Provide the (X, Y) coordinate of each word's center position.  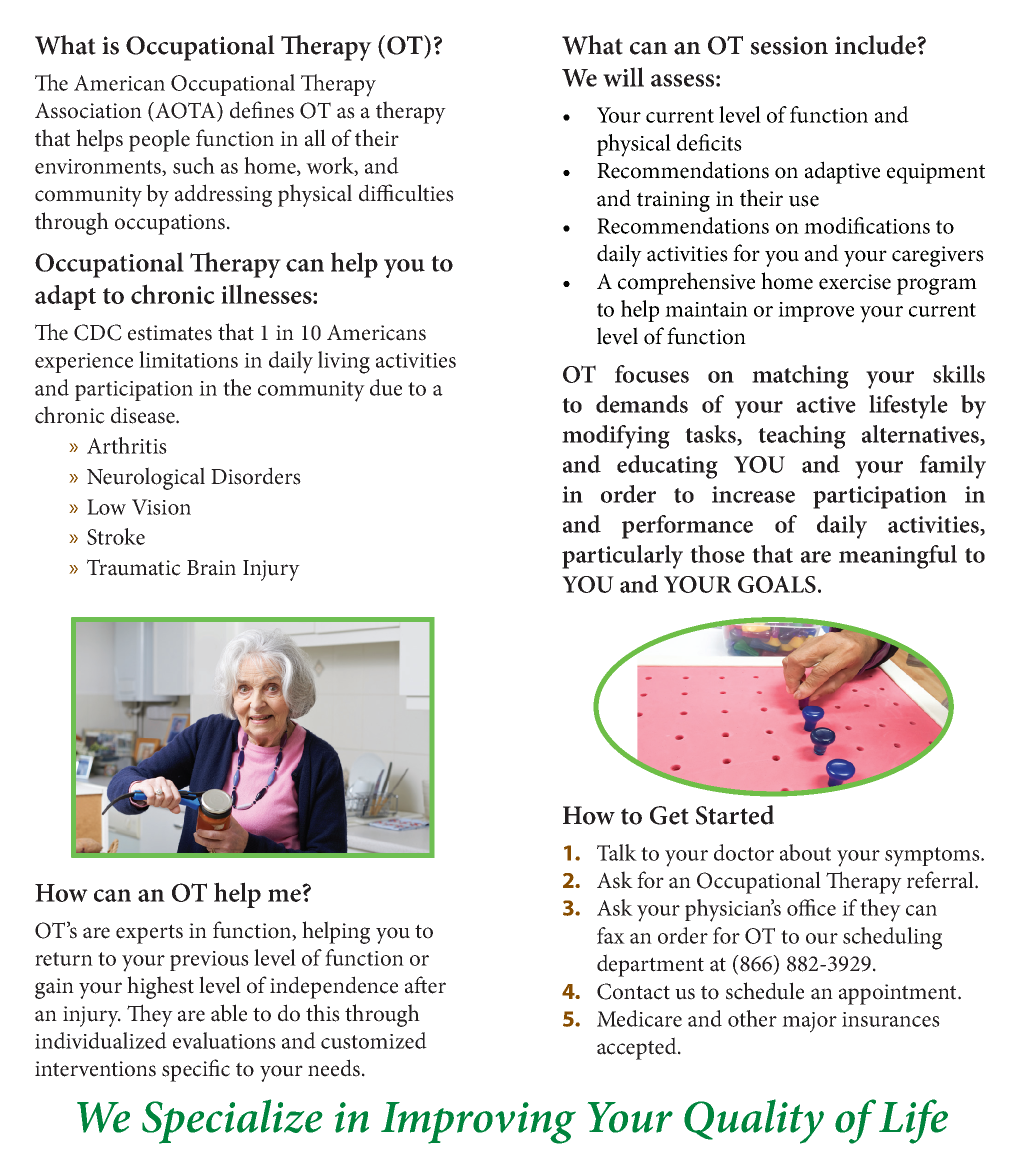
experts (149, 934)
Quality (754, 1121)
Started (735, 815)
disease (144, 415)
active (826, 404)
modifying (616, 437)
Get (669, 815)
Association (88, 110)
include (876, 45)
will (623, 77)
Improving (478, 1123)
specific (196, 1070)
